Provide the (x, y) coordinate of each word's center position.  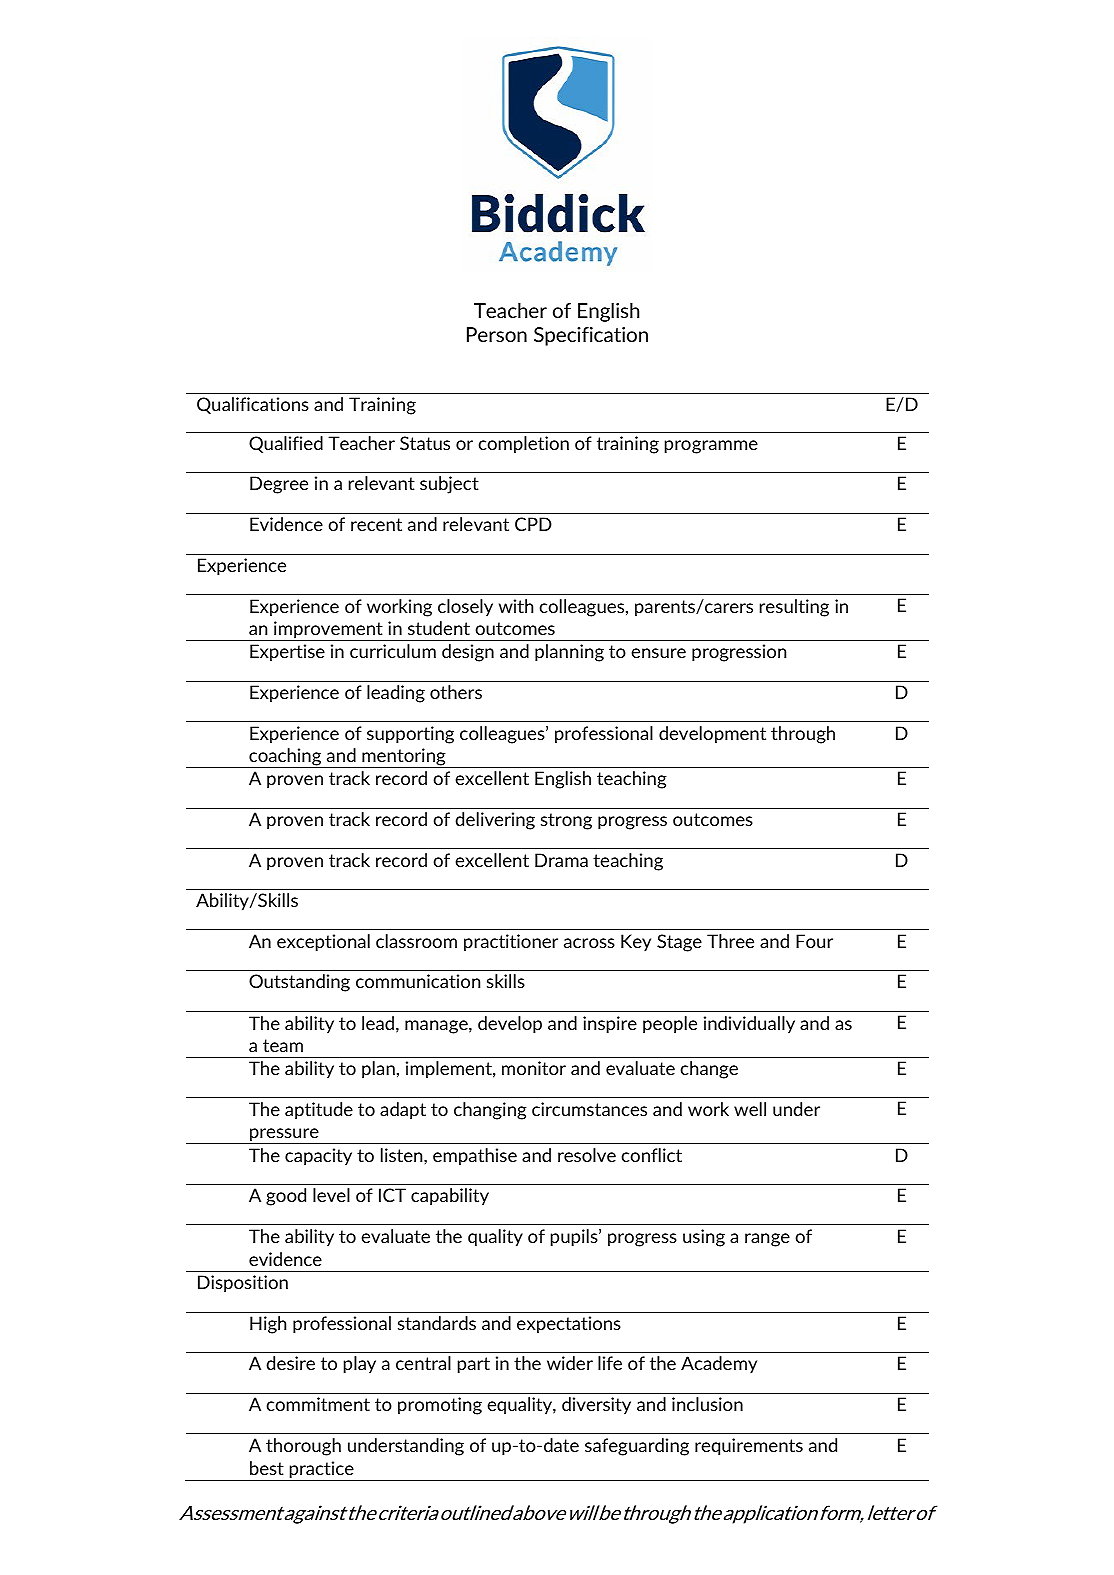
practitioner (511, 942)
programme (711, 447)
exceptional (323, 943)
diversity (596, 1405)
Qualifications (253, 405)
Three (730, 941)
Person (497, 334)
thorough (303, 1447)
